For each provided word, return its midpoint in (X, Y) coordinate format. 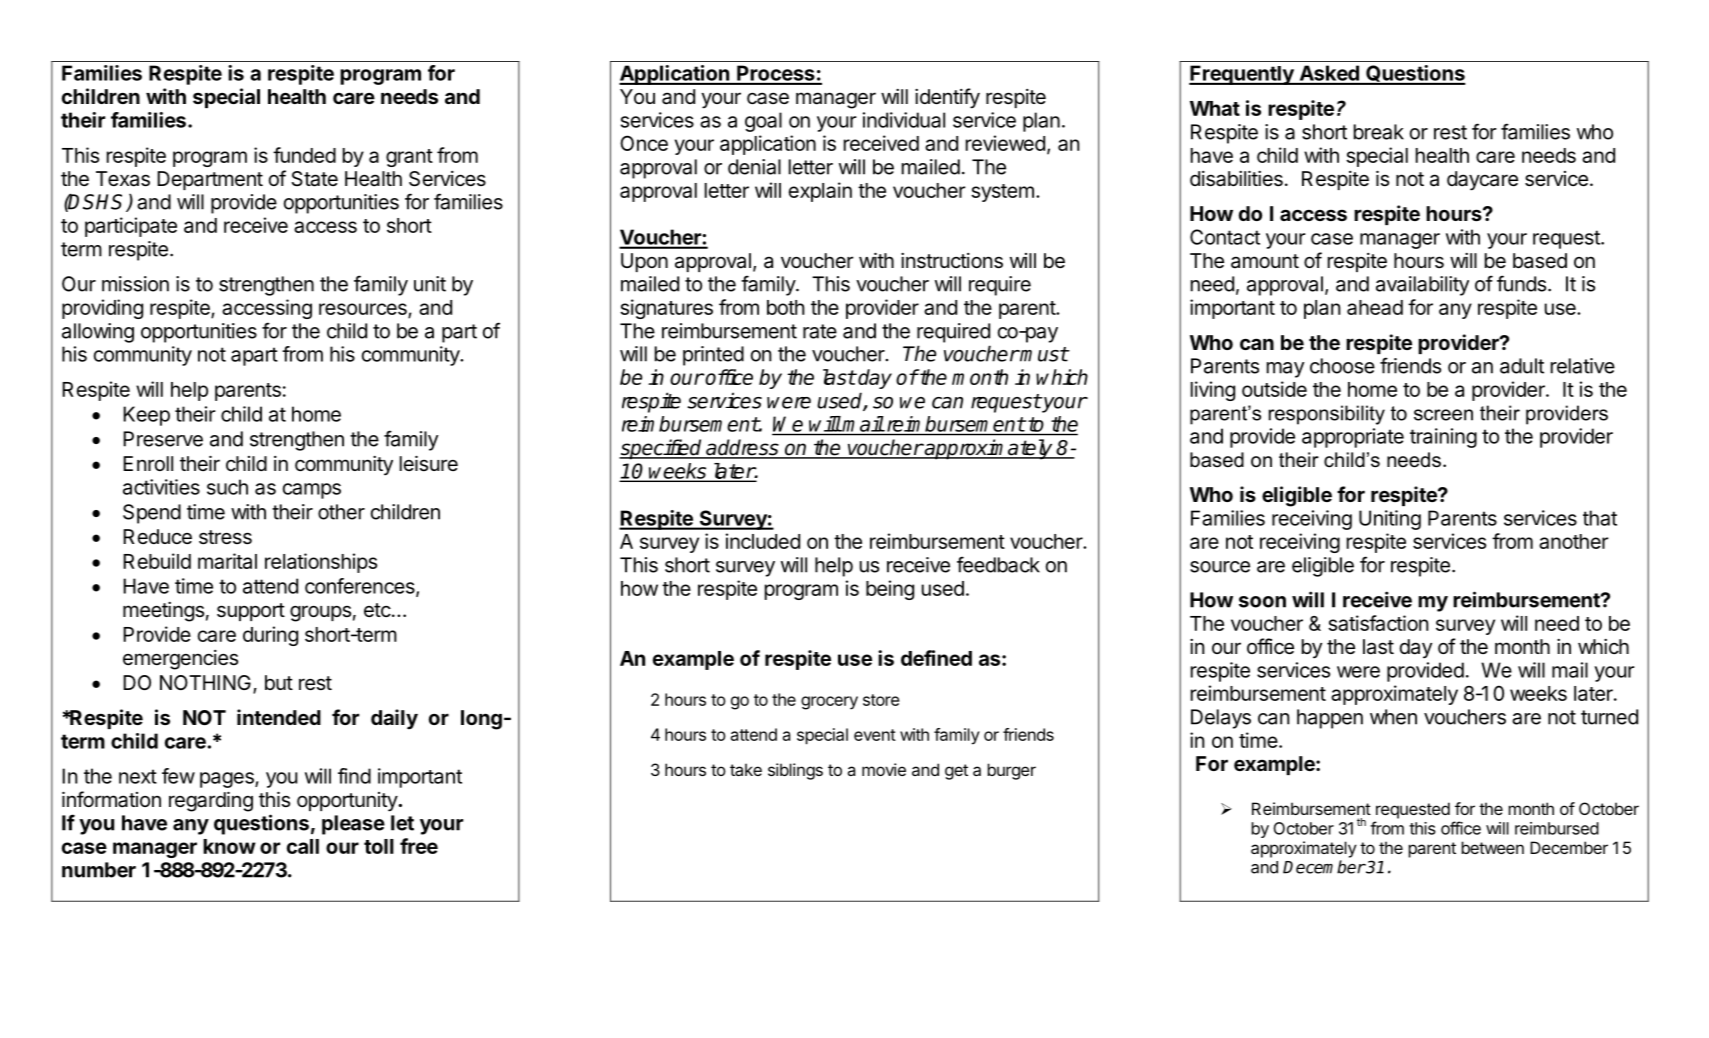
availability (1422, 286)
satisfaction (1378, 623)
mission (135, 284)
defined (936, 658)
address (742, 448)
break (1379, 132)
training (1443, 438)
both (786, 307)
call (303, 846)
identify (947, 98)
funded (304, 155)
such (227, 487)
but (279, 682)
